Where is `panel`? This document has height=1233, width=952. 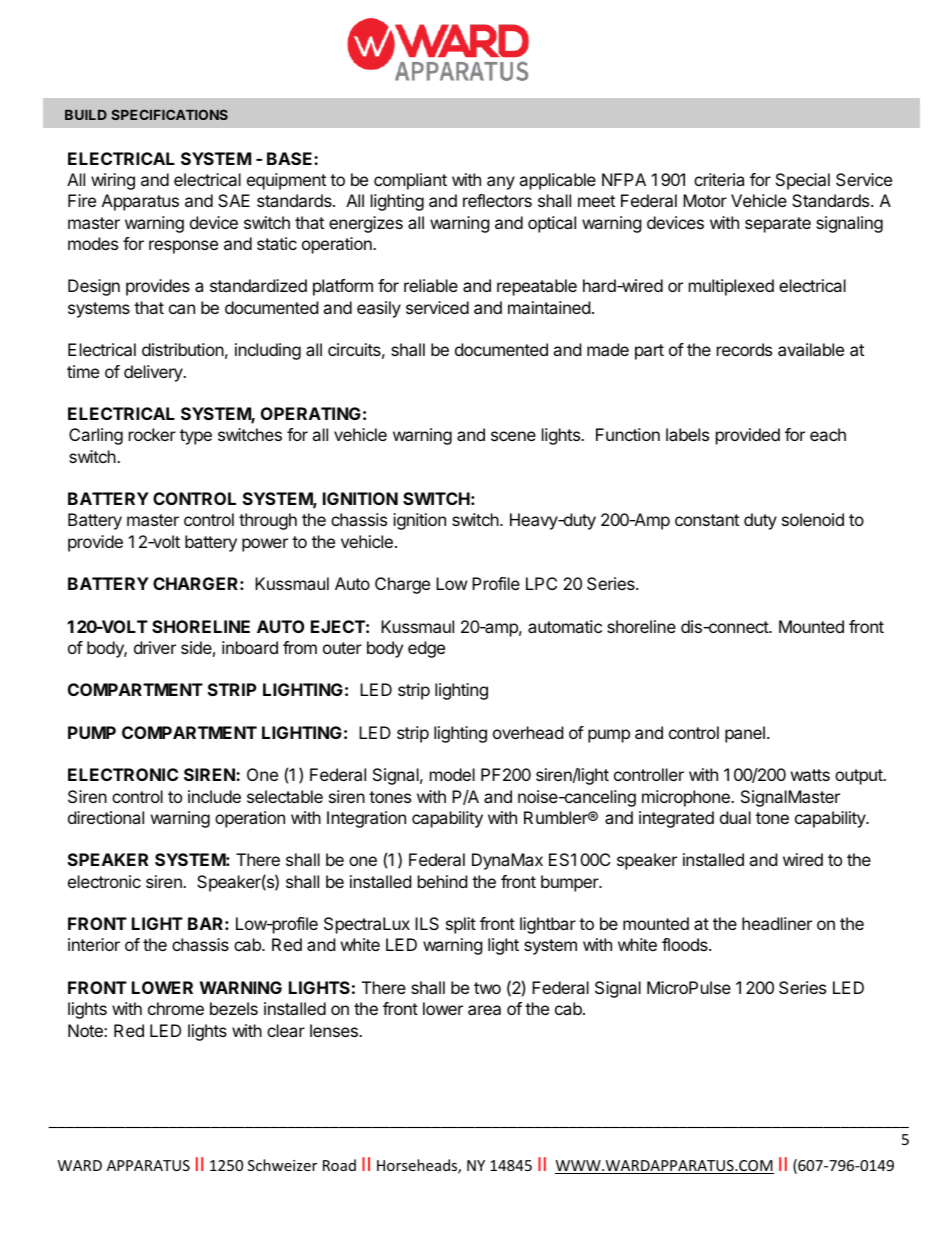 panel is located at coordinates (745, 734).
